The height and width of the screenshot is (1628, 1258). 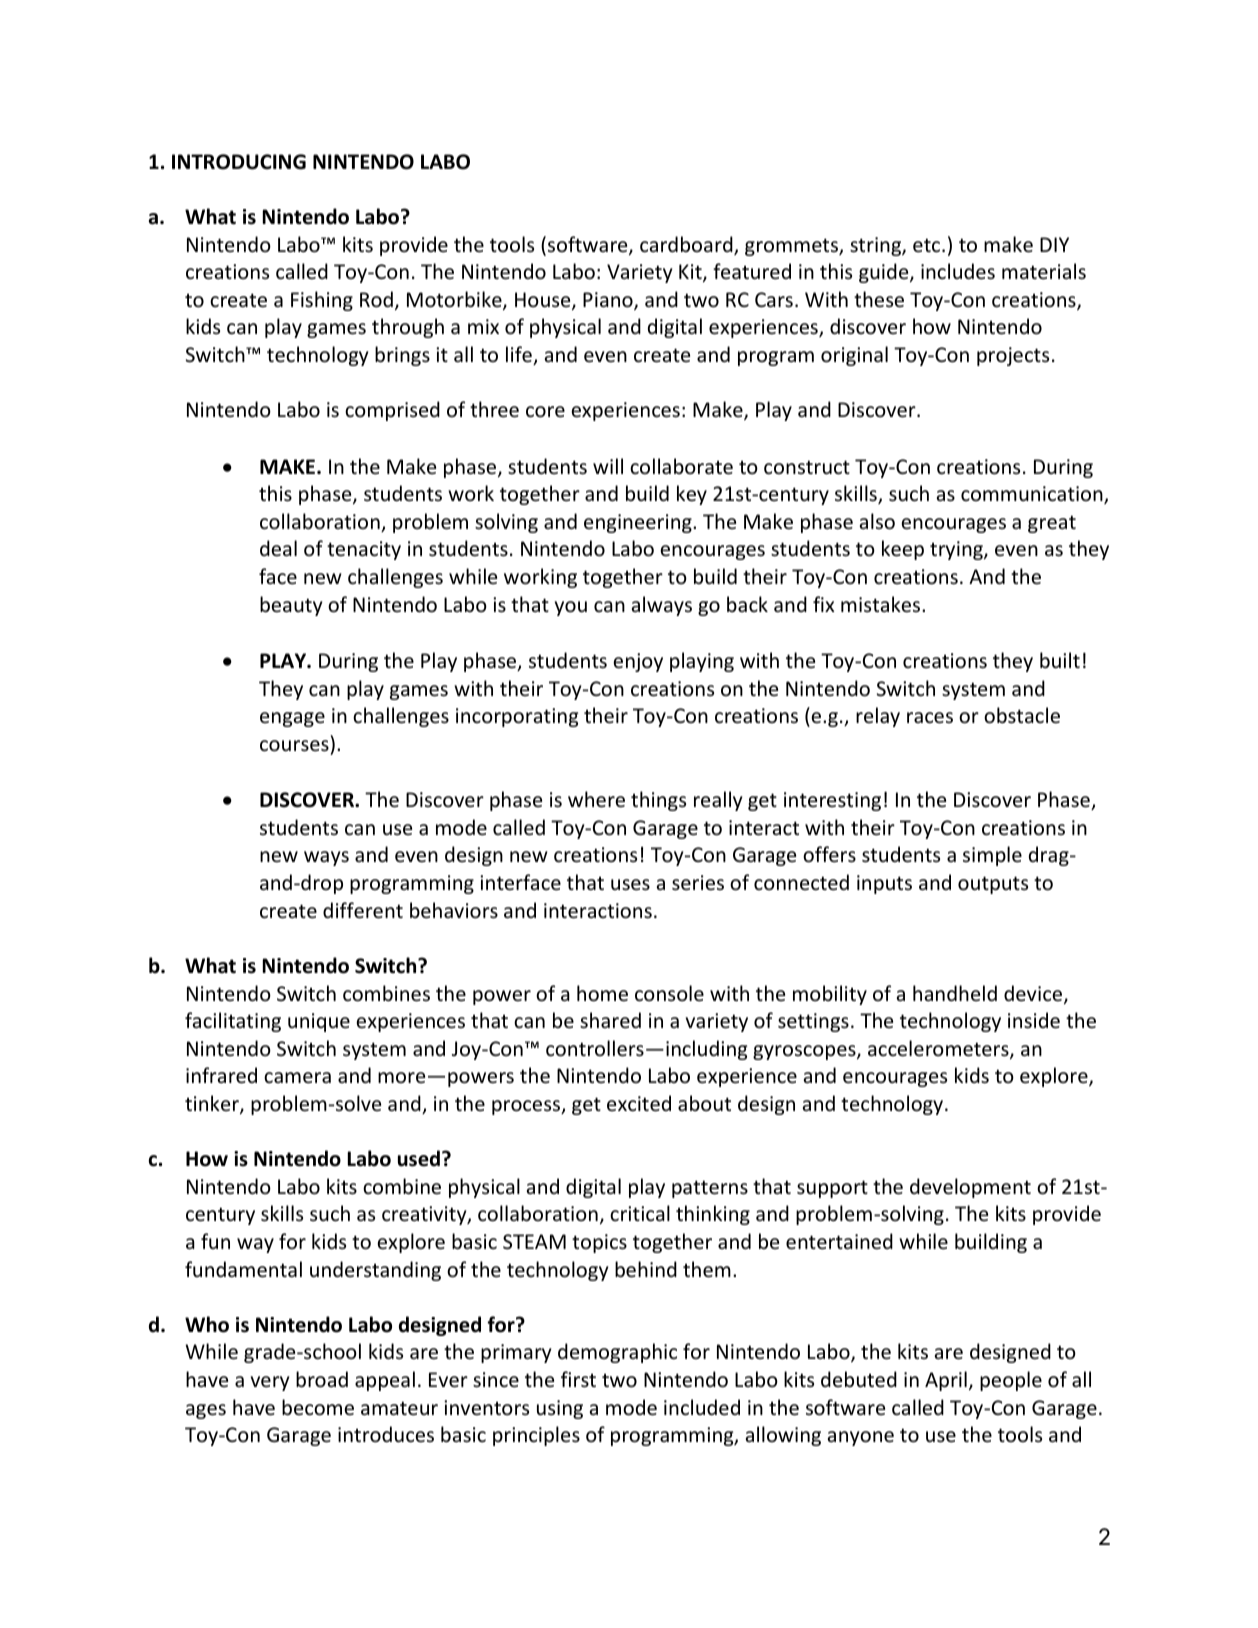 I want to click on things, so click(x=658, y=801).
